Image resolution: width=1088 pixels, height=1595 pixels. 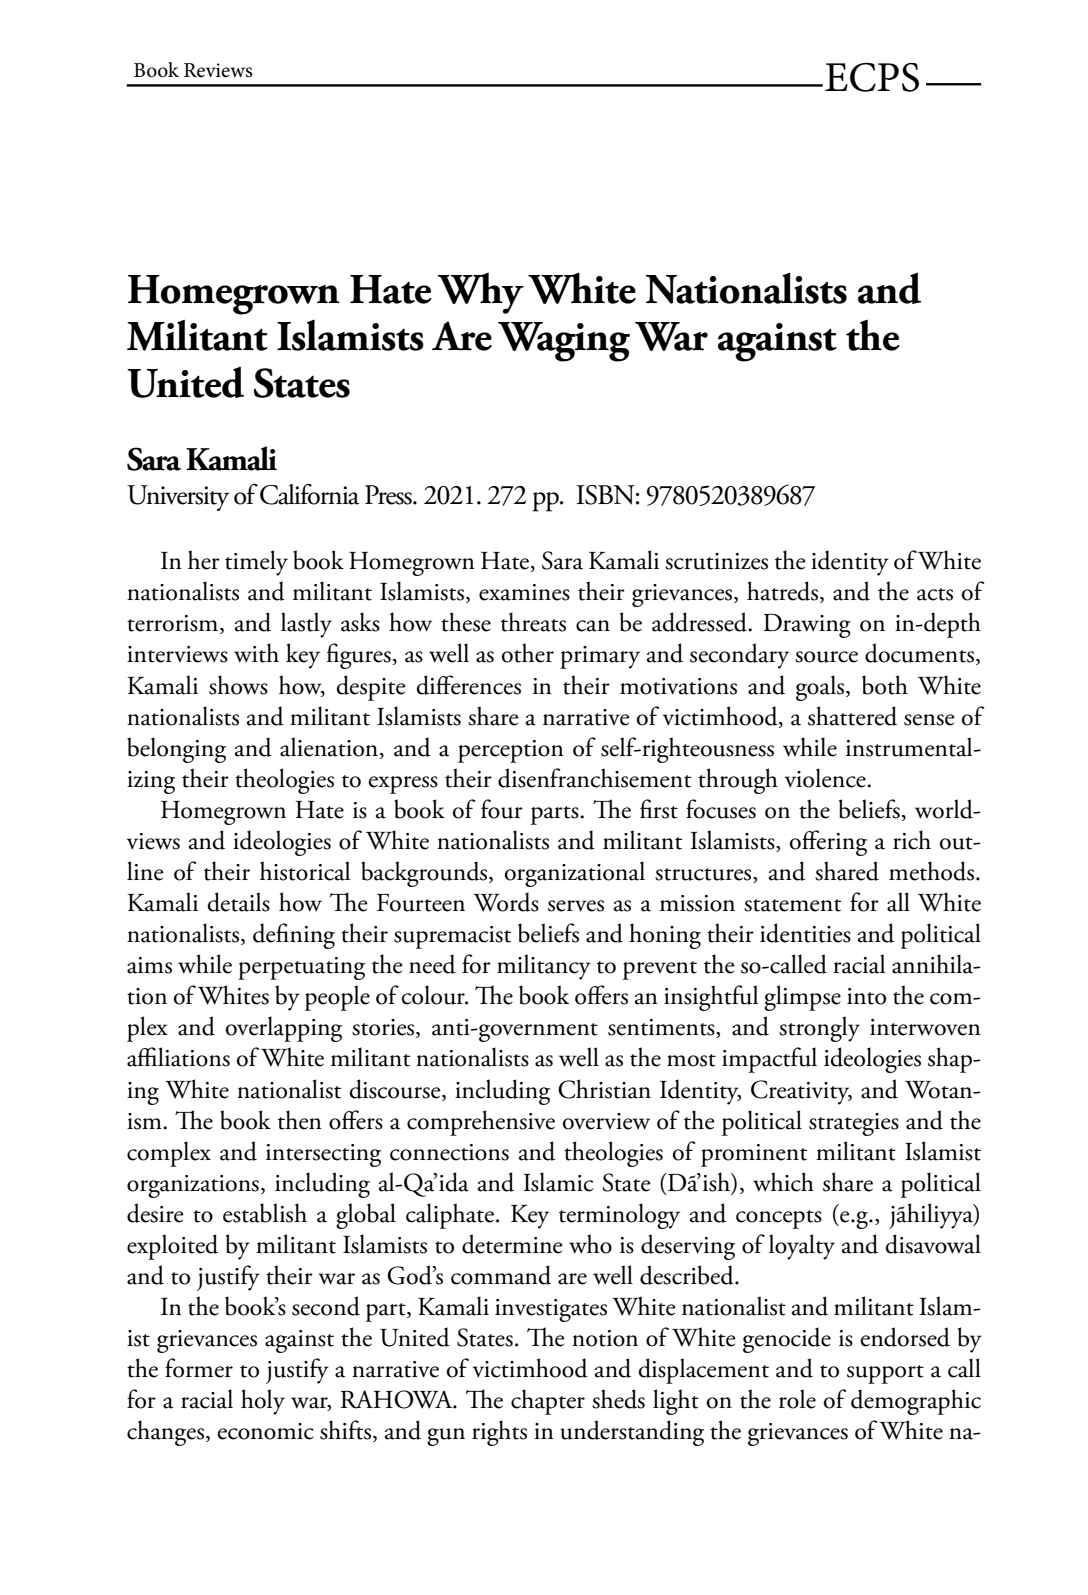 I want to click on chapter, so click(x=548, y=1402).
